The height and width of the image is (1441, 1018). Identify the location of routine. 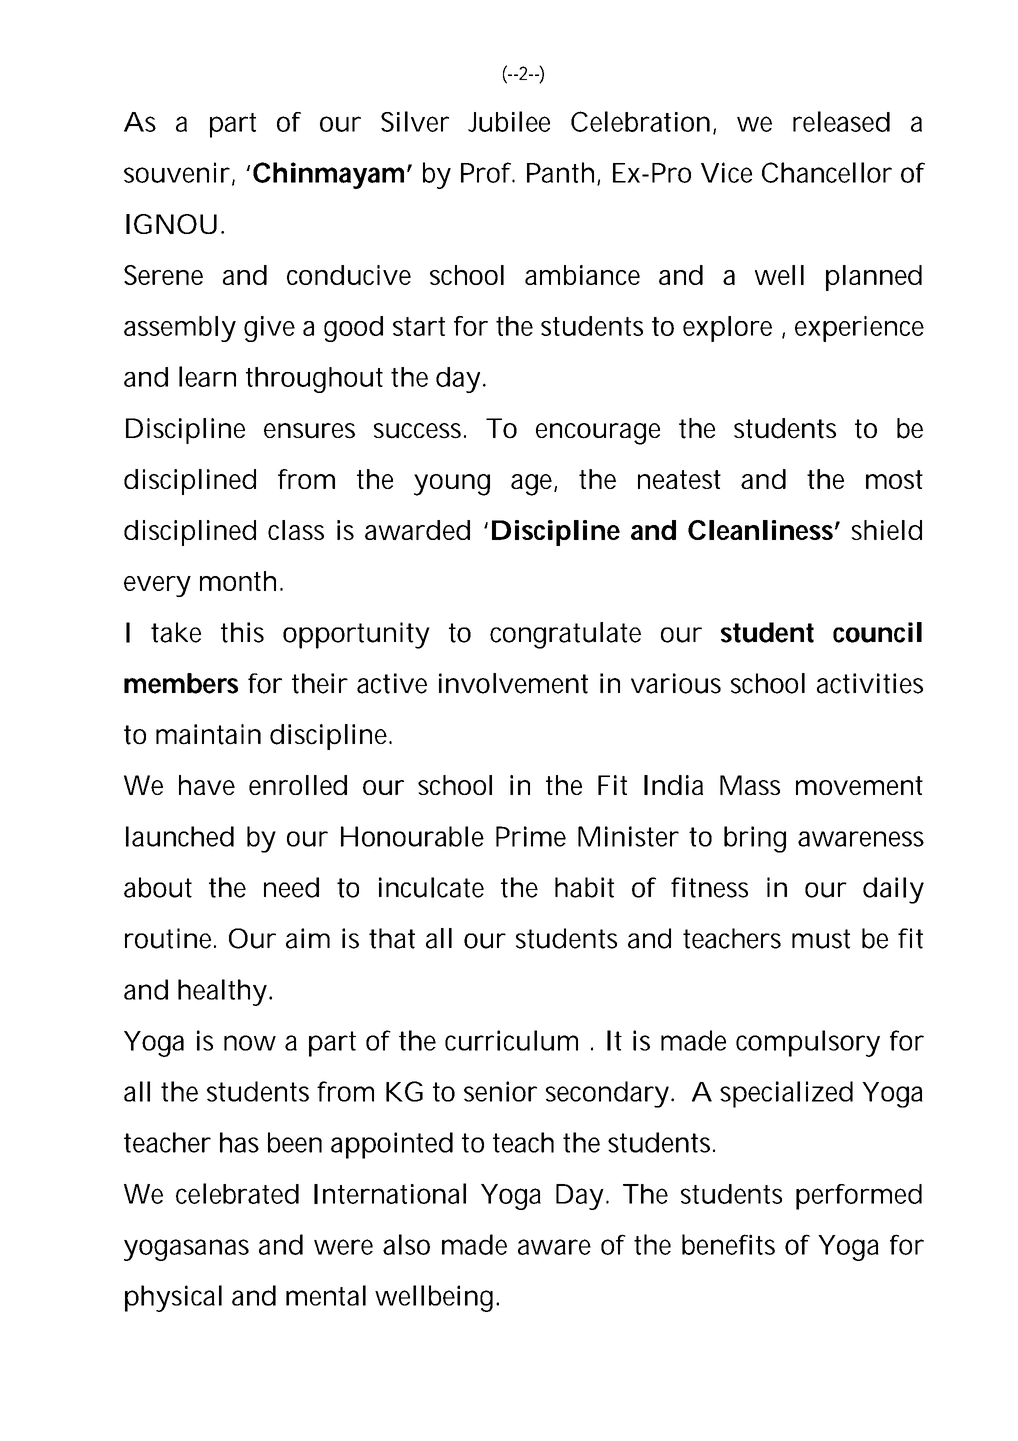
(168, 938).
